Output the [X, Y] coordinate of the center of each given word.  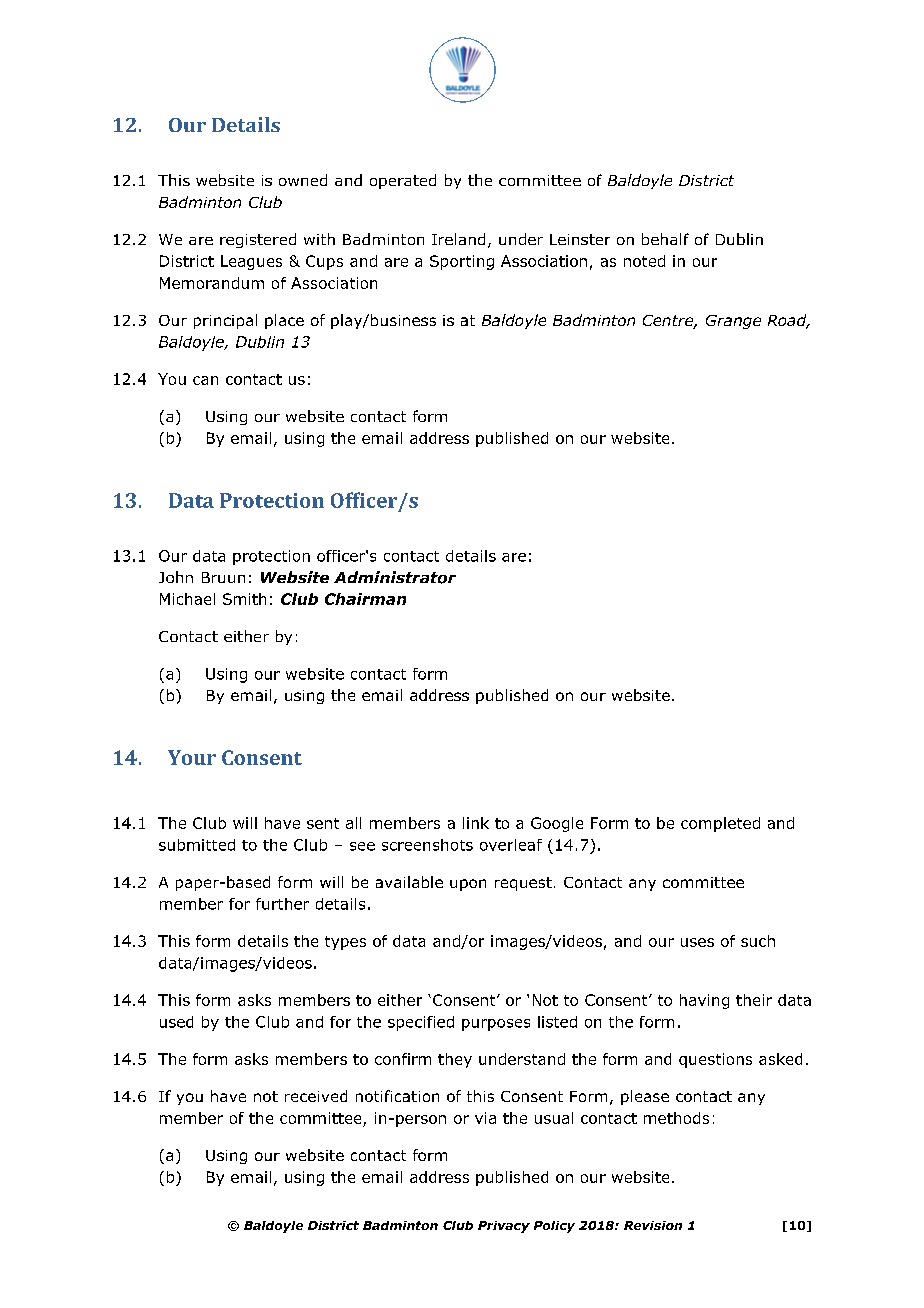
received [316, 1096]
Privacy [504, 1227]
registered [258, 240]
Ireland [458, 239]
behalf [665, 239]
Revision [653, 1225]
